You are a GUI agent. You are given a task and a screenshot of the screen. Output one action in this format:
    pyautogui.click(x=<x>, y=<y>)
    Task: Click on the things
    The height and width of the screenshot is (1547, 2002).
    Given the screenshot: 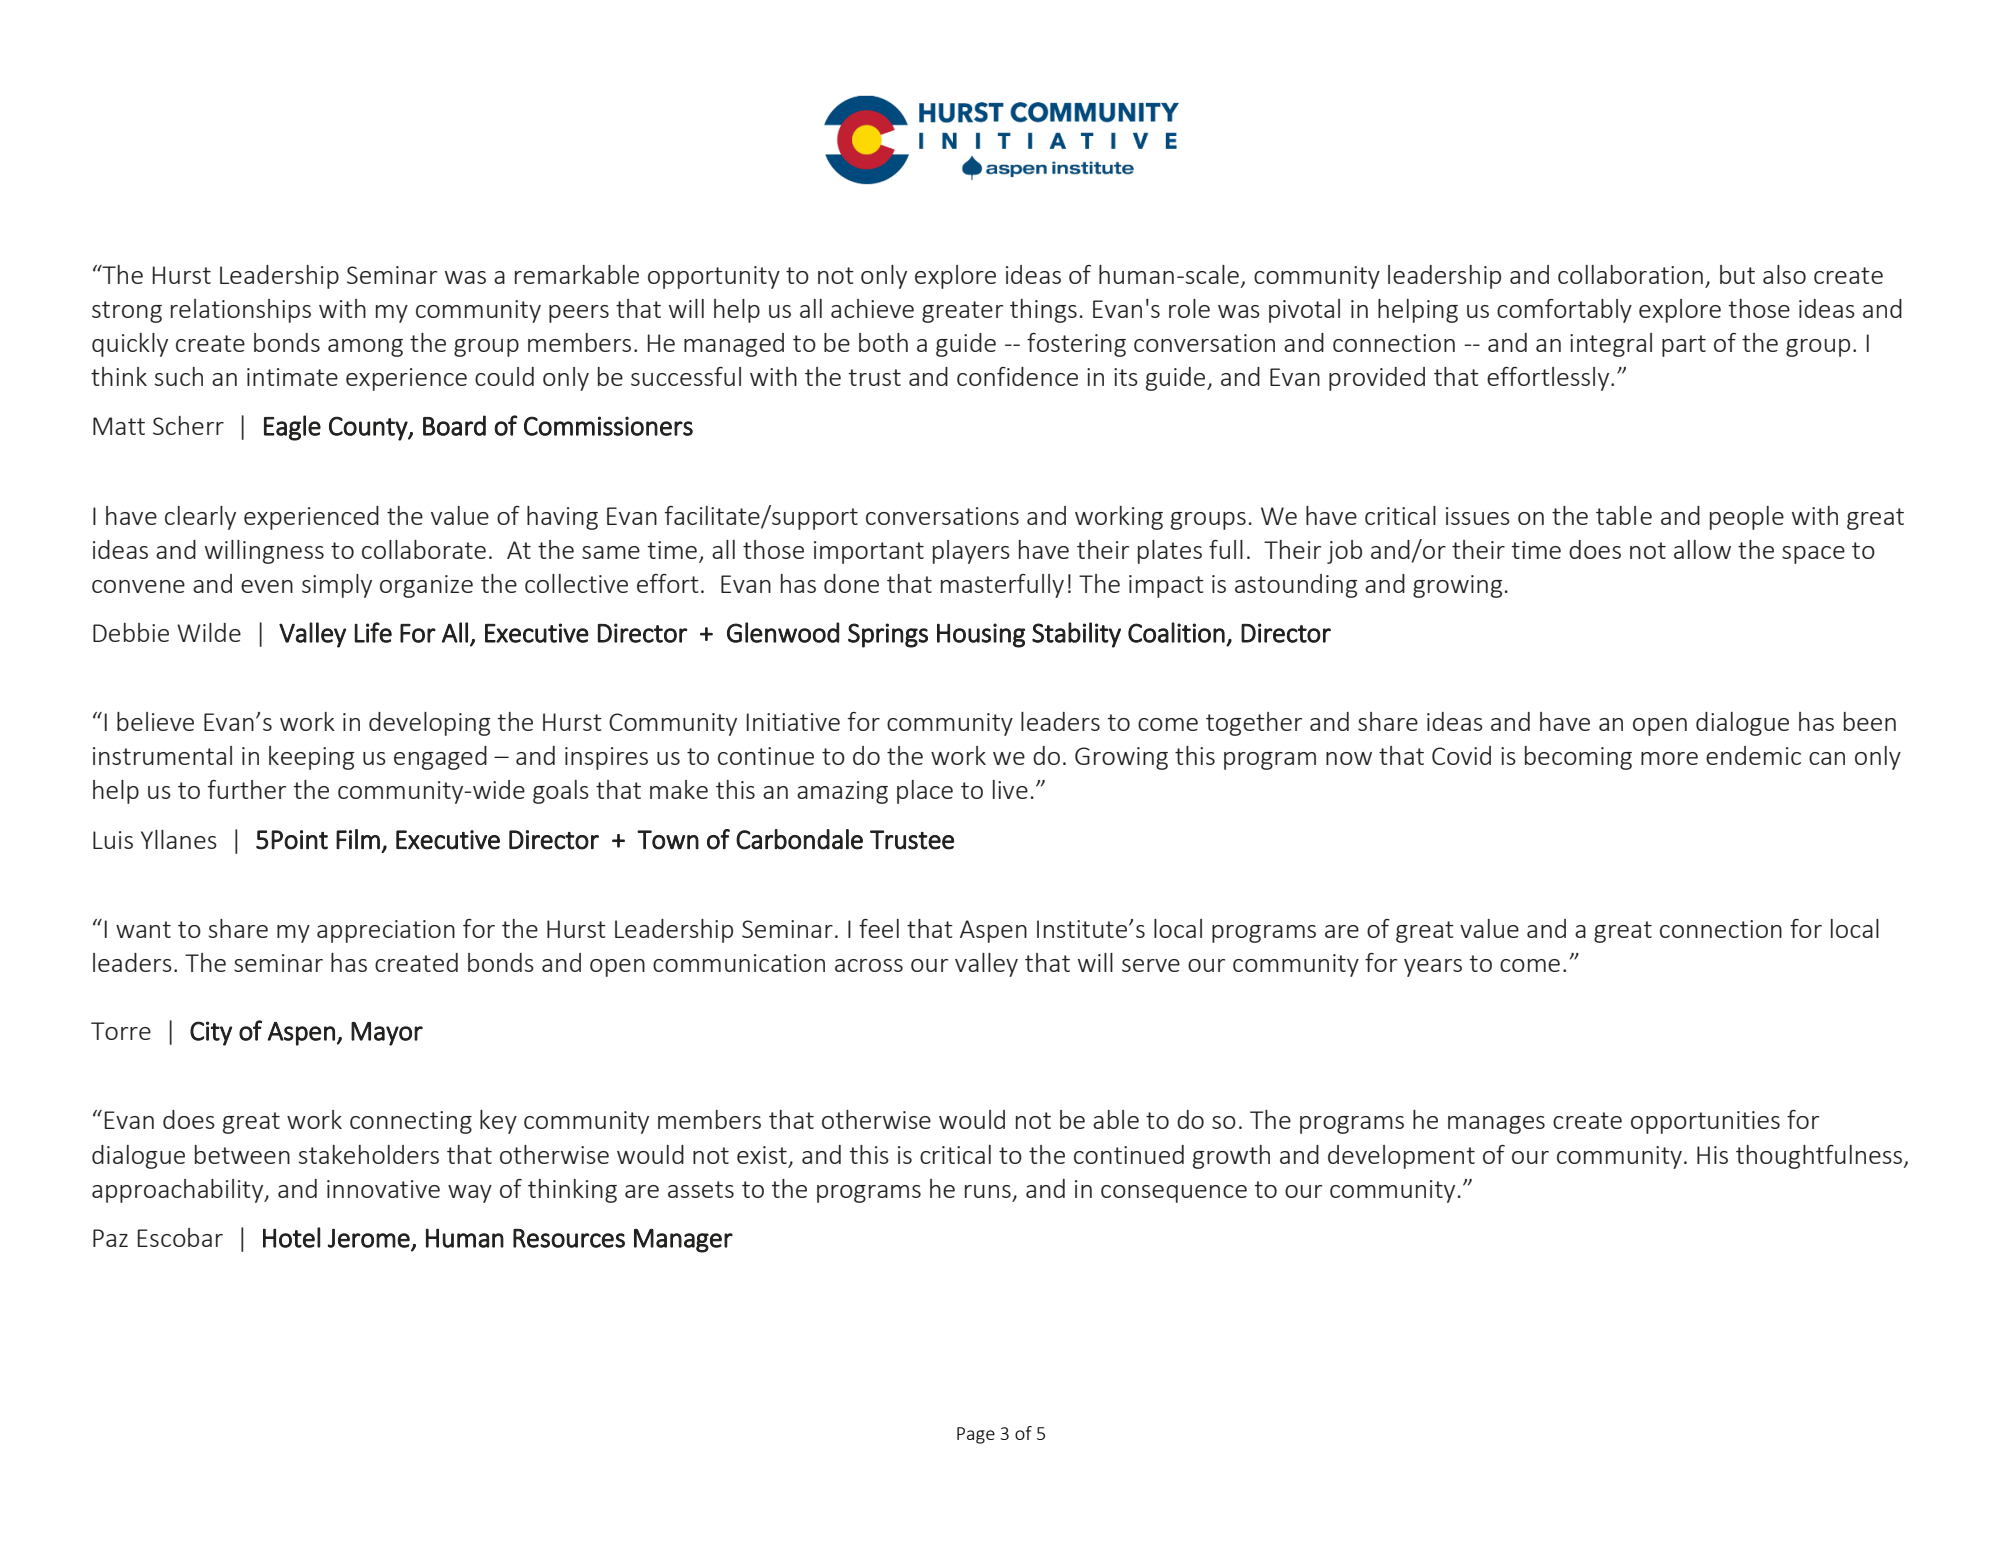 What is the action you would take?
    pyautogui.click(x=1043, y=311)
